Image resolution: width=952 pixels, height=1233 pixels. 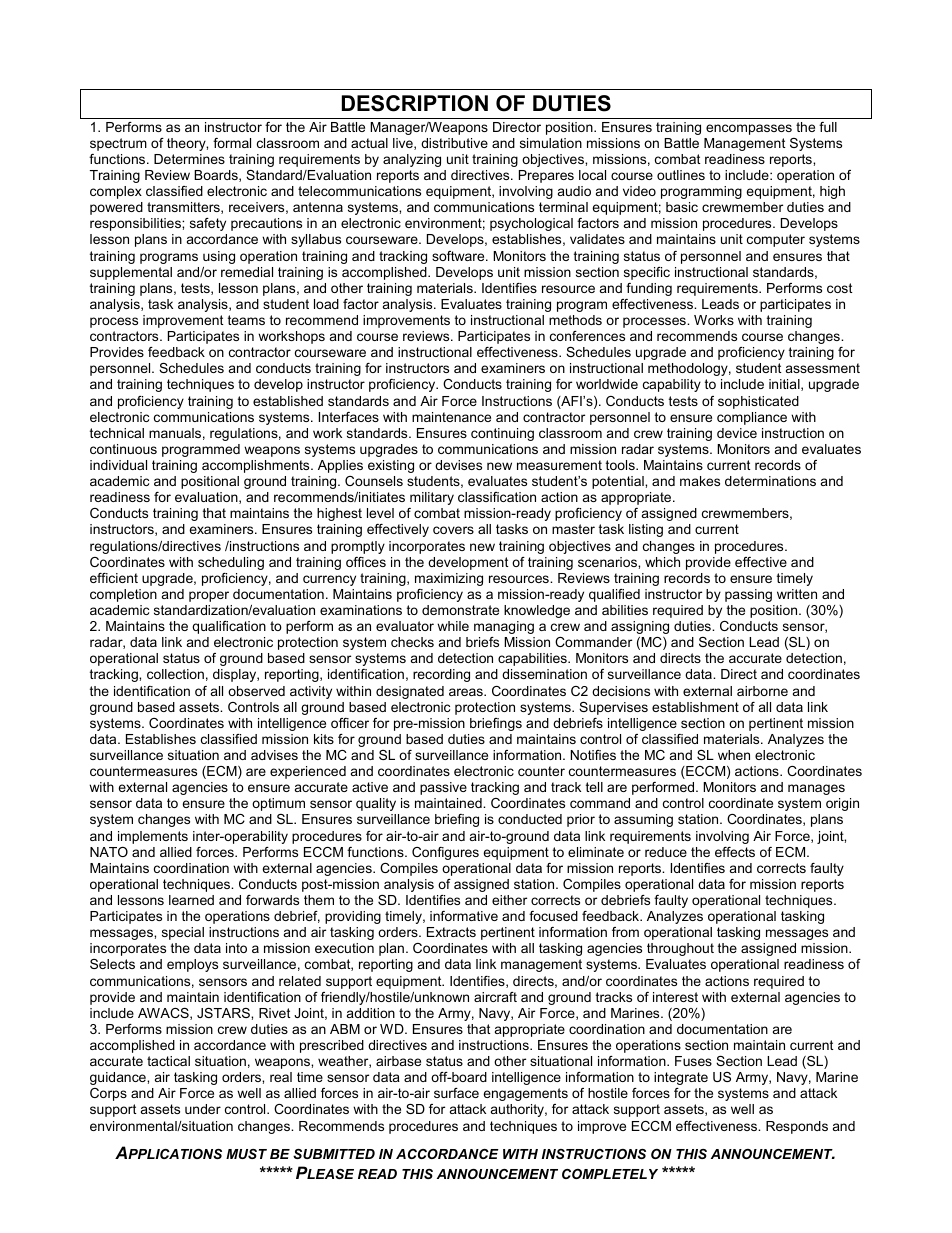 What do you see at coordinates (231, 563) in the screenshot?
I see `scheduling` at bounding box center [231, 563].
